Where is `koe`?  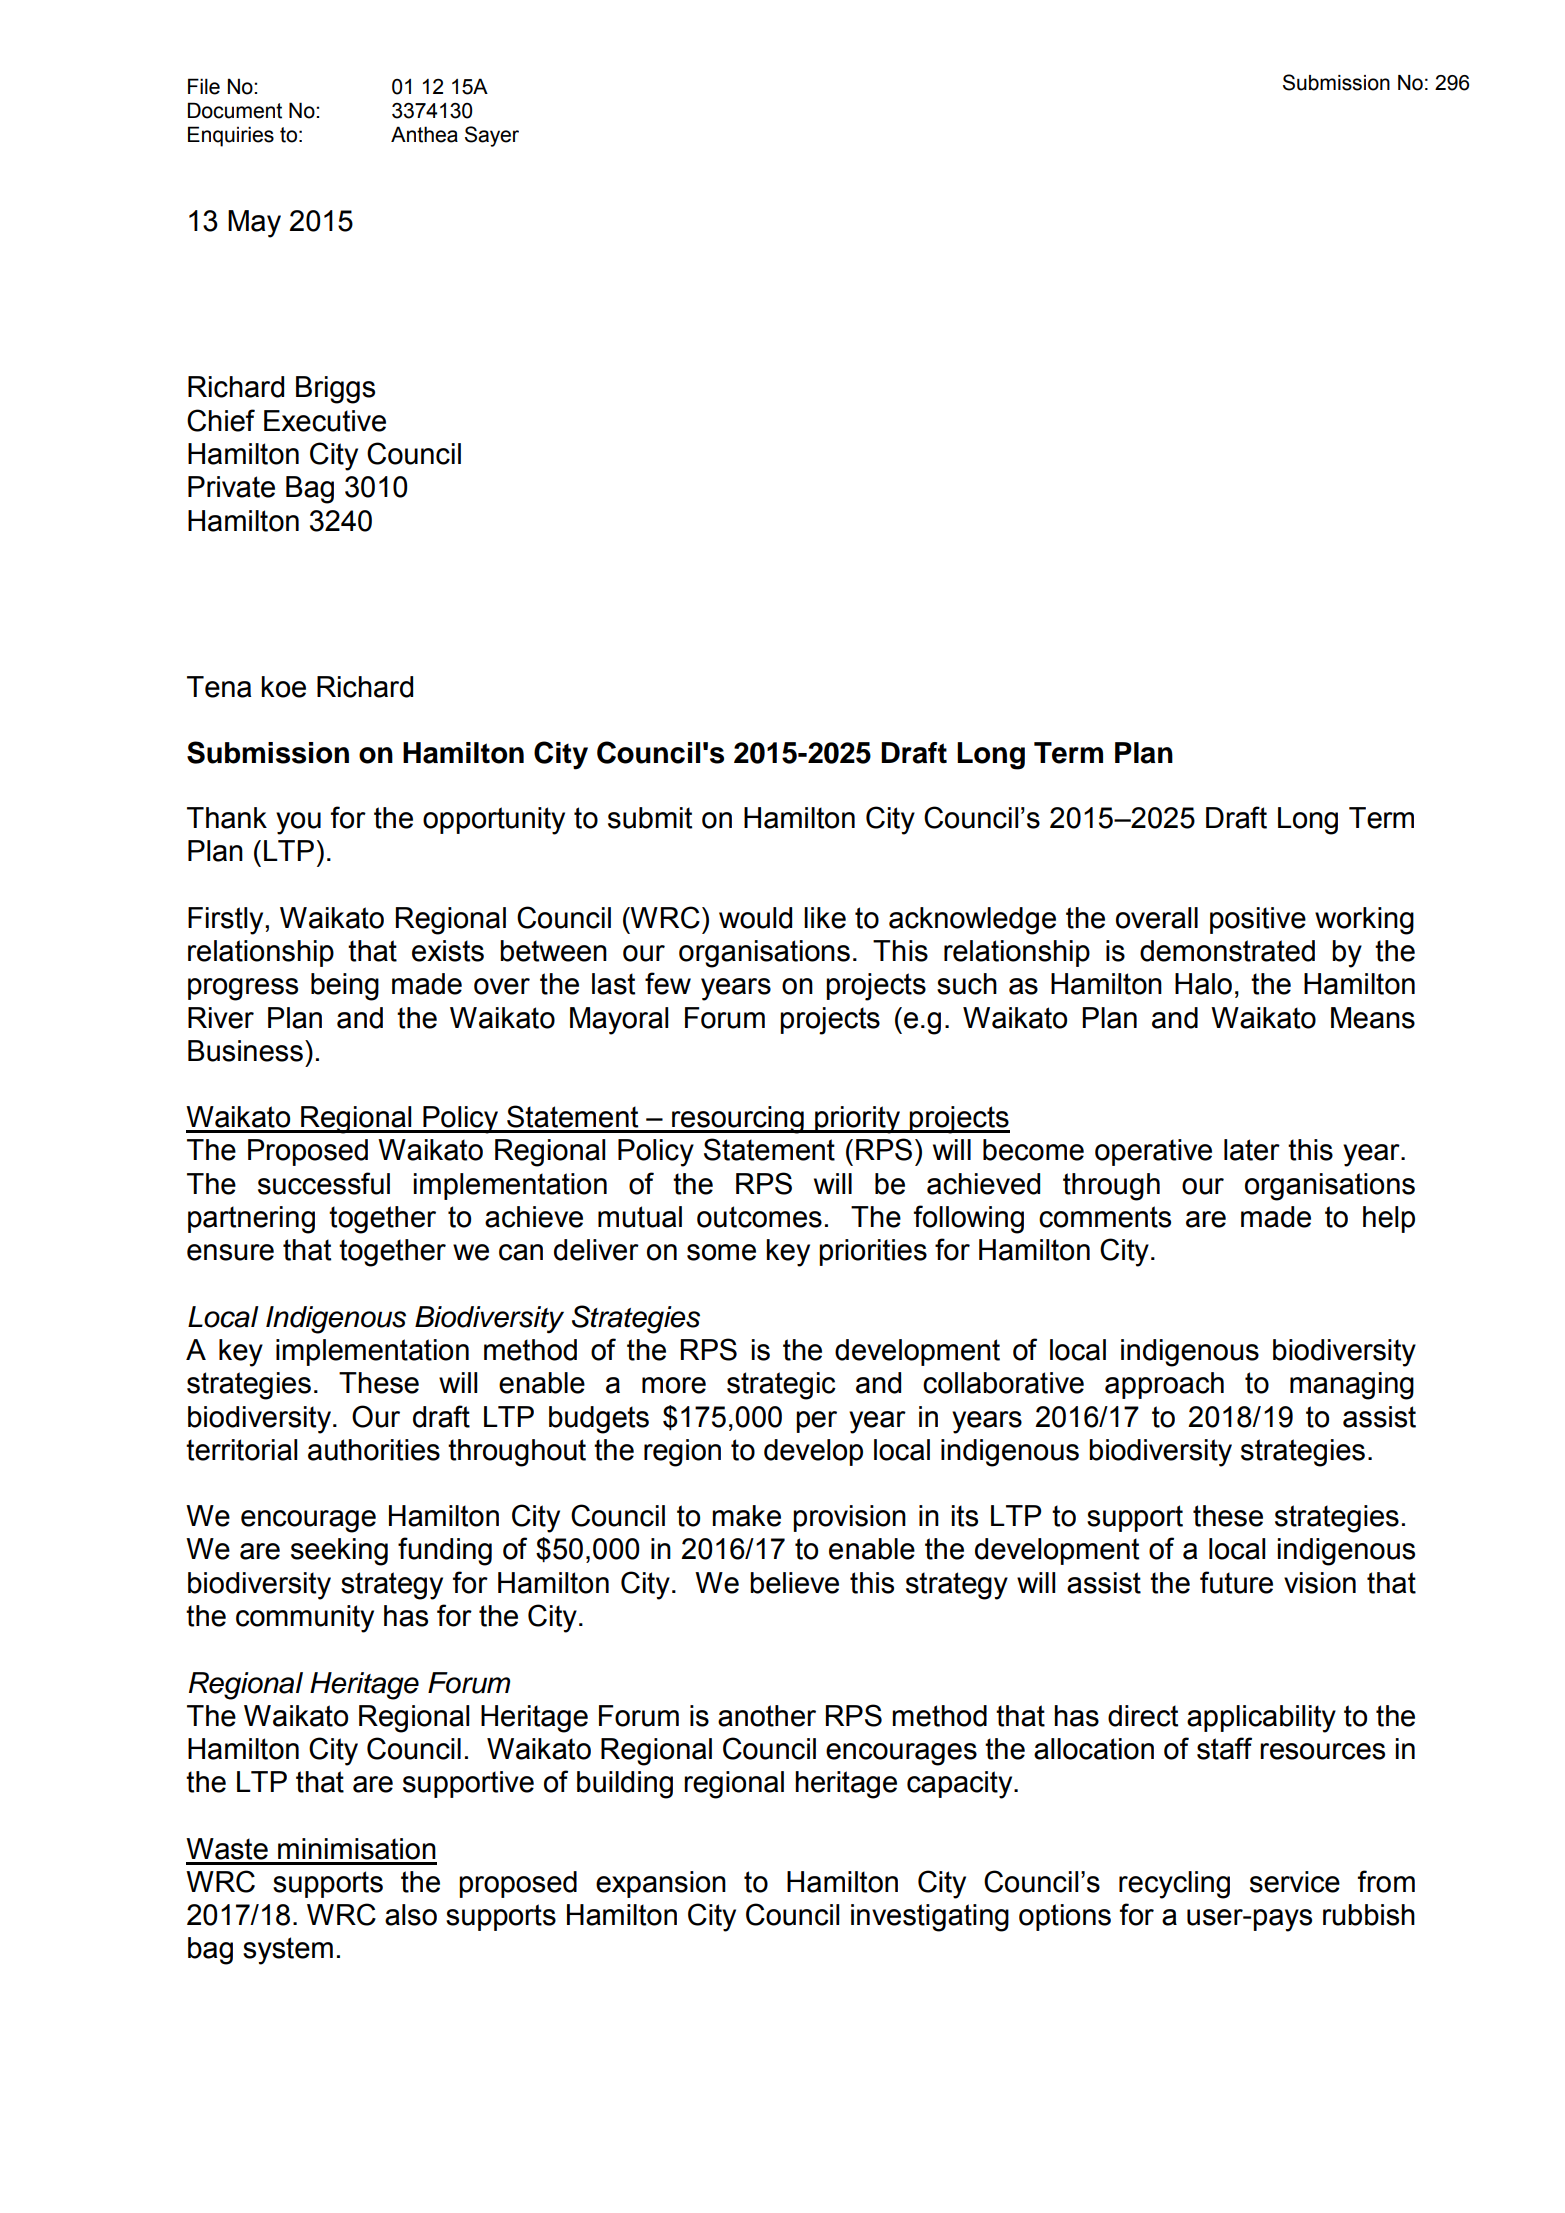 koe is located at coordinates (283, 687).
